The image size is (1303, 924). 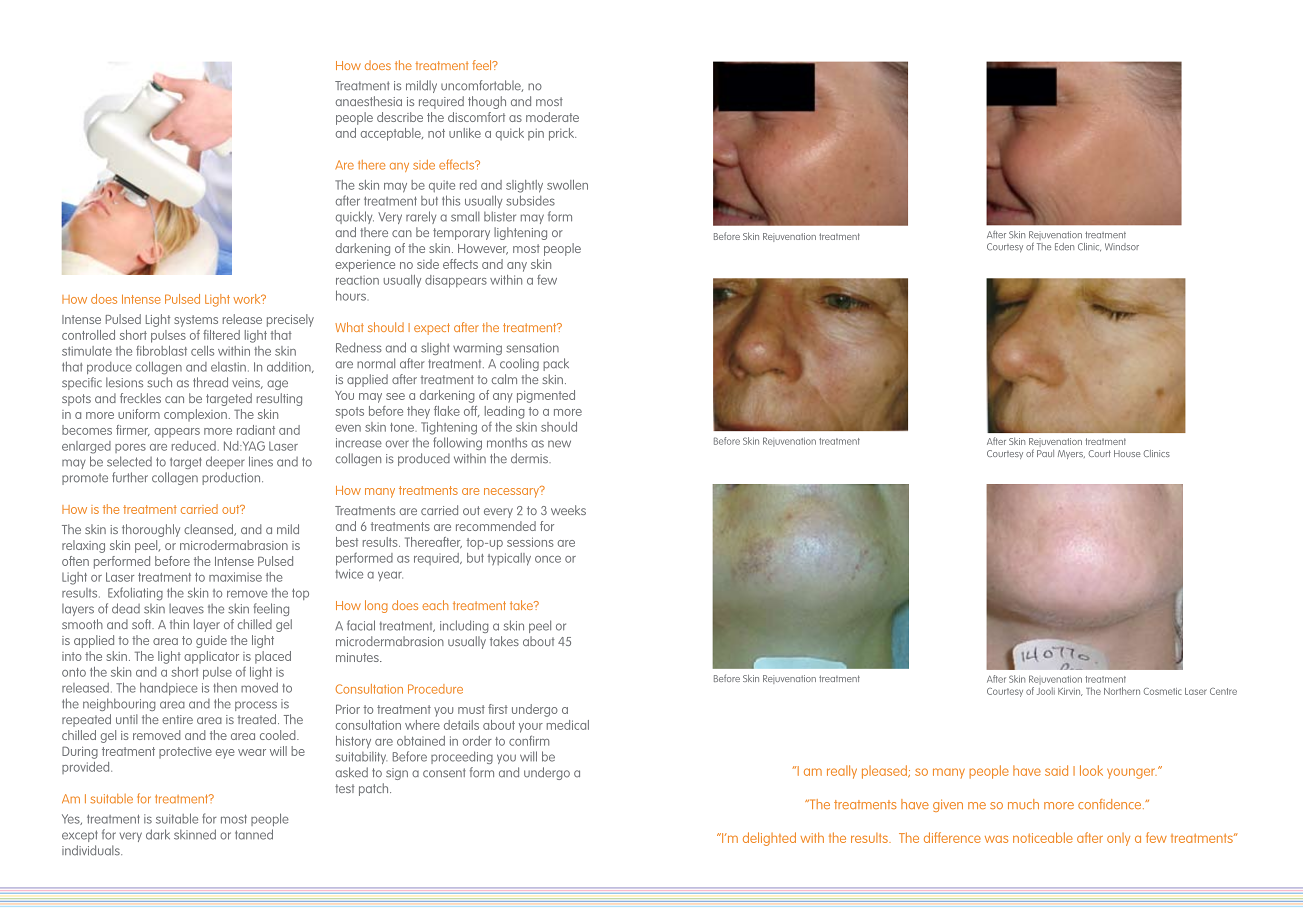 What do you see at coordinates (1071, 454) in the document?
I see `Myers` at bounding box center [1071, 454].
